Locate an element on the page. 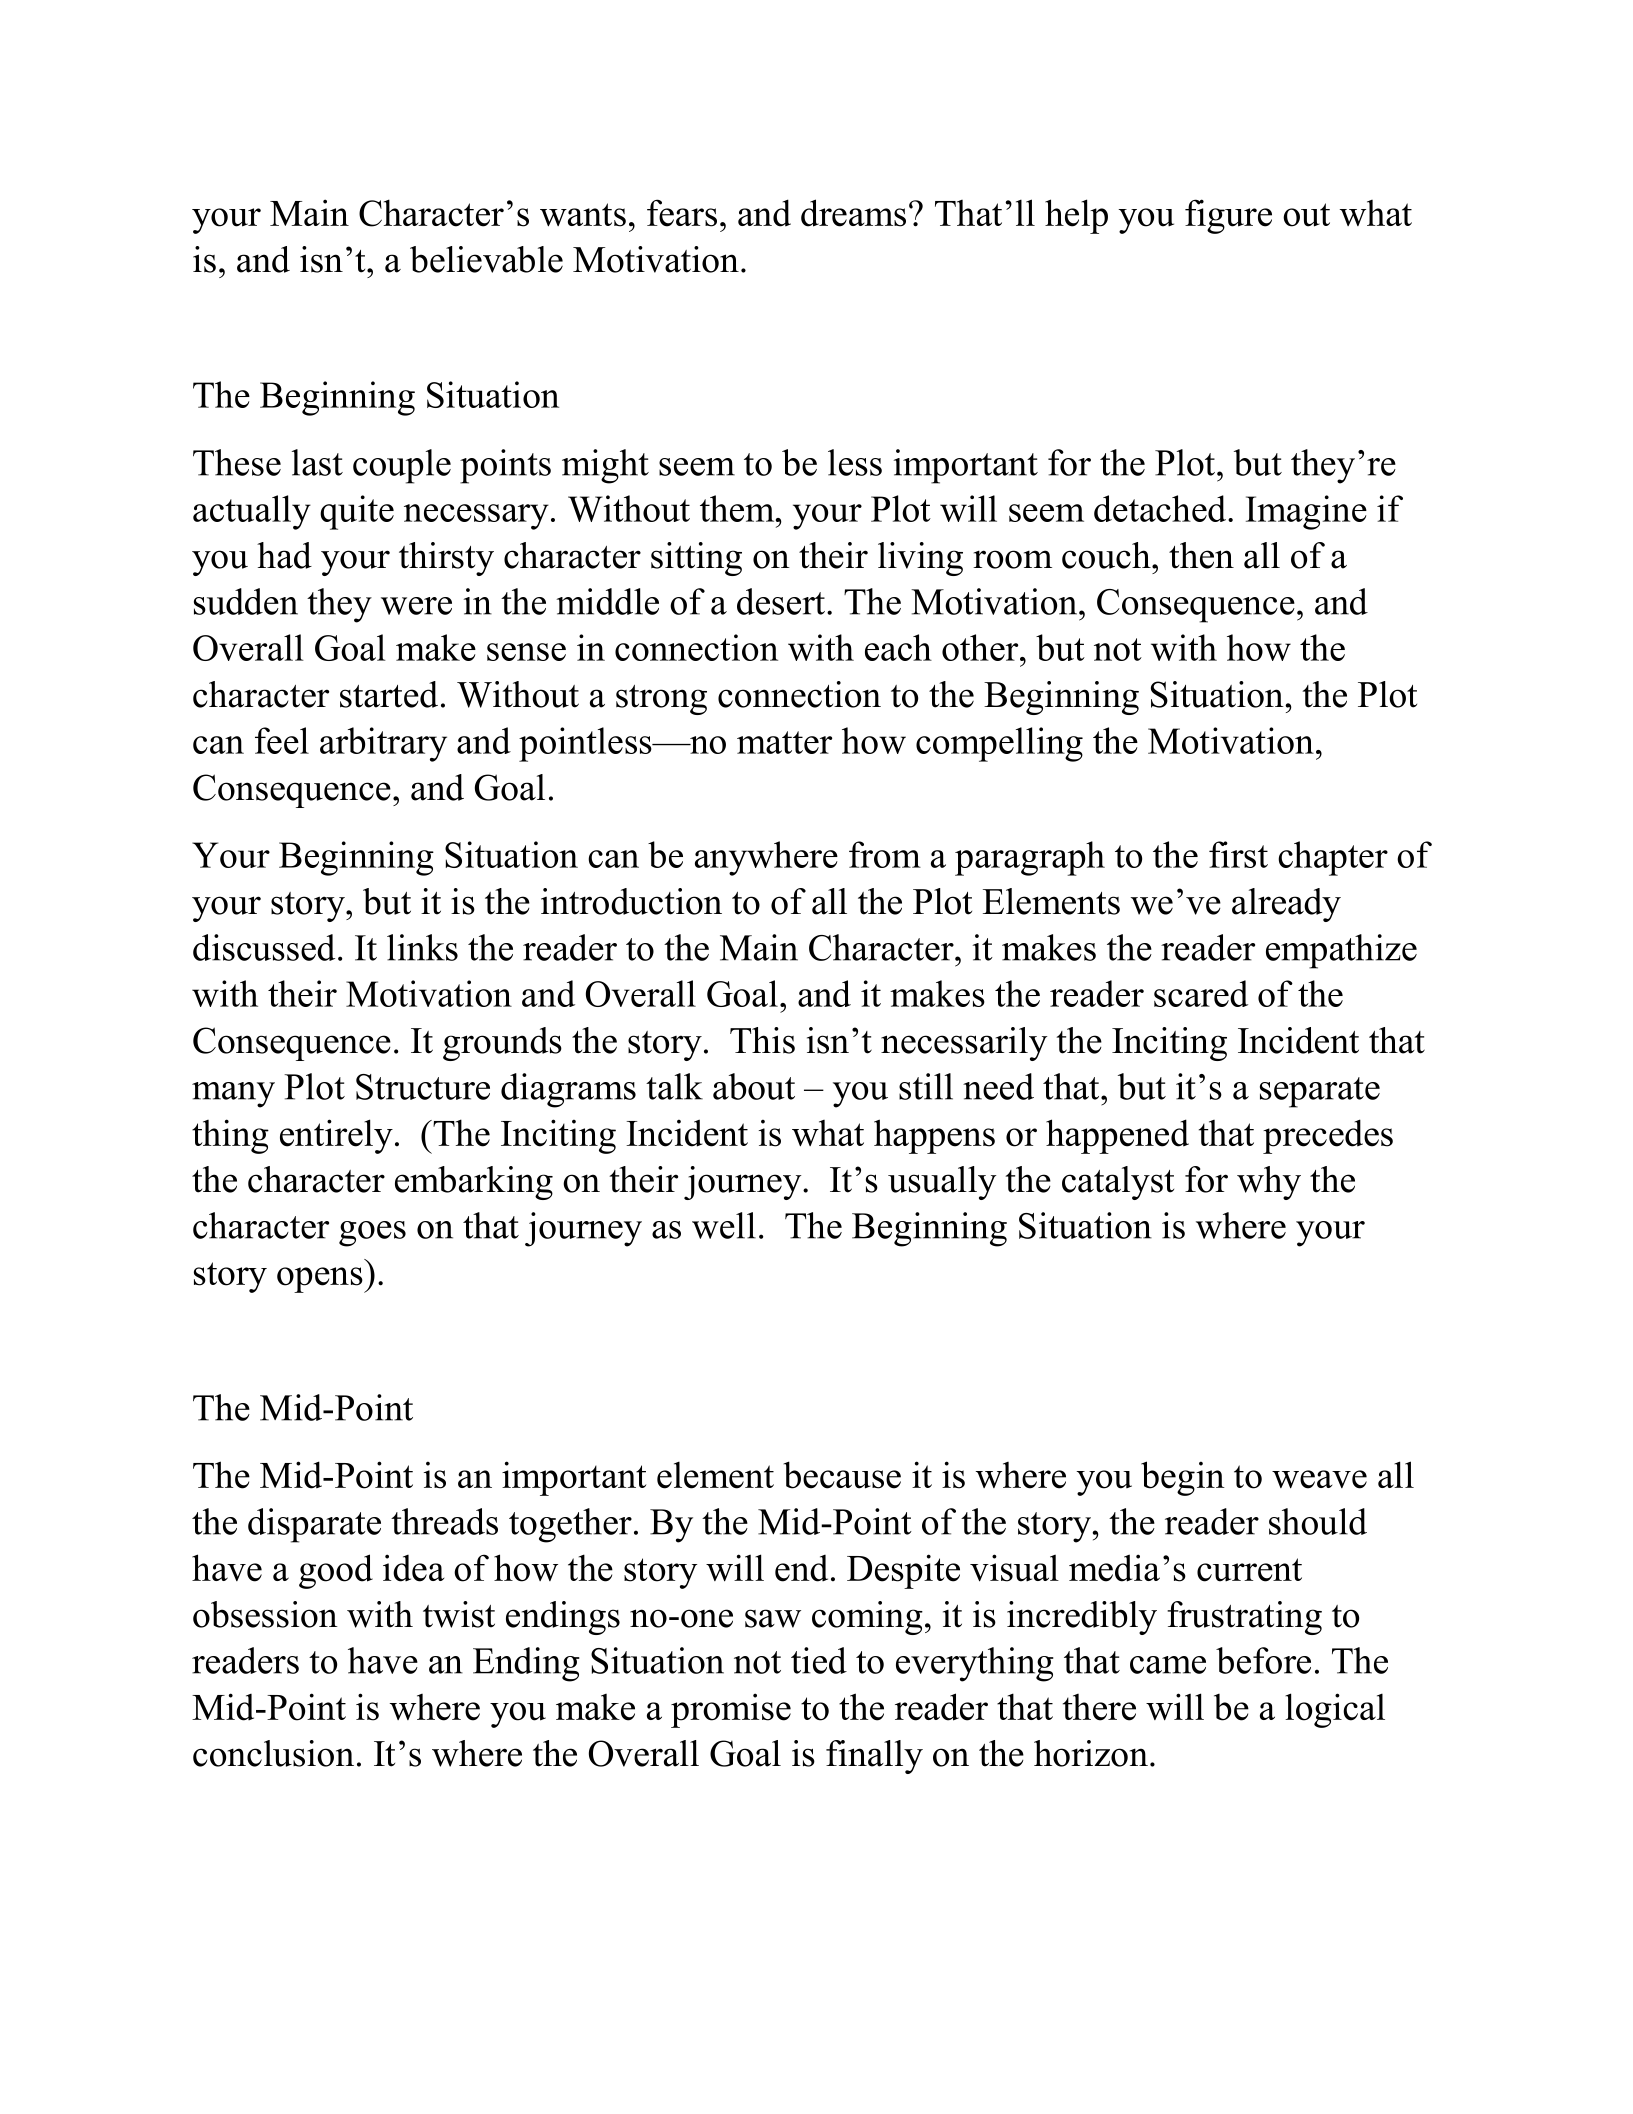  conclusion is located at coordinates (273, 1753).
